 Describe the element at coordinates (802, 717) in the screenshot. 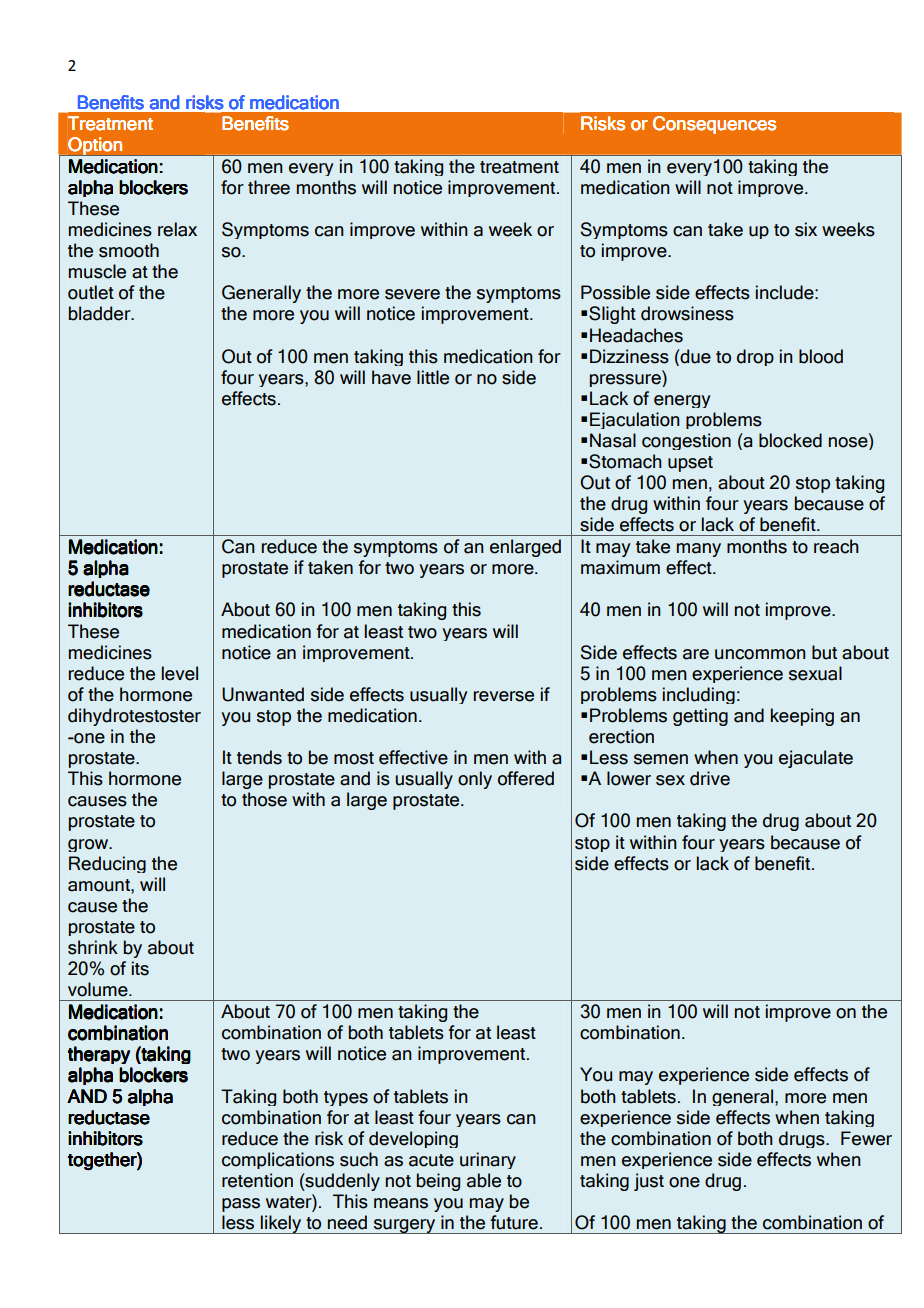

I see `keeping` at that location.
